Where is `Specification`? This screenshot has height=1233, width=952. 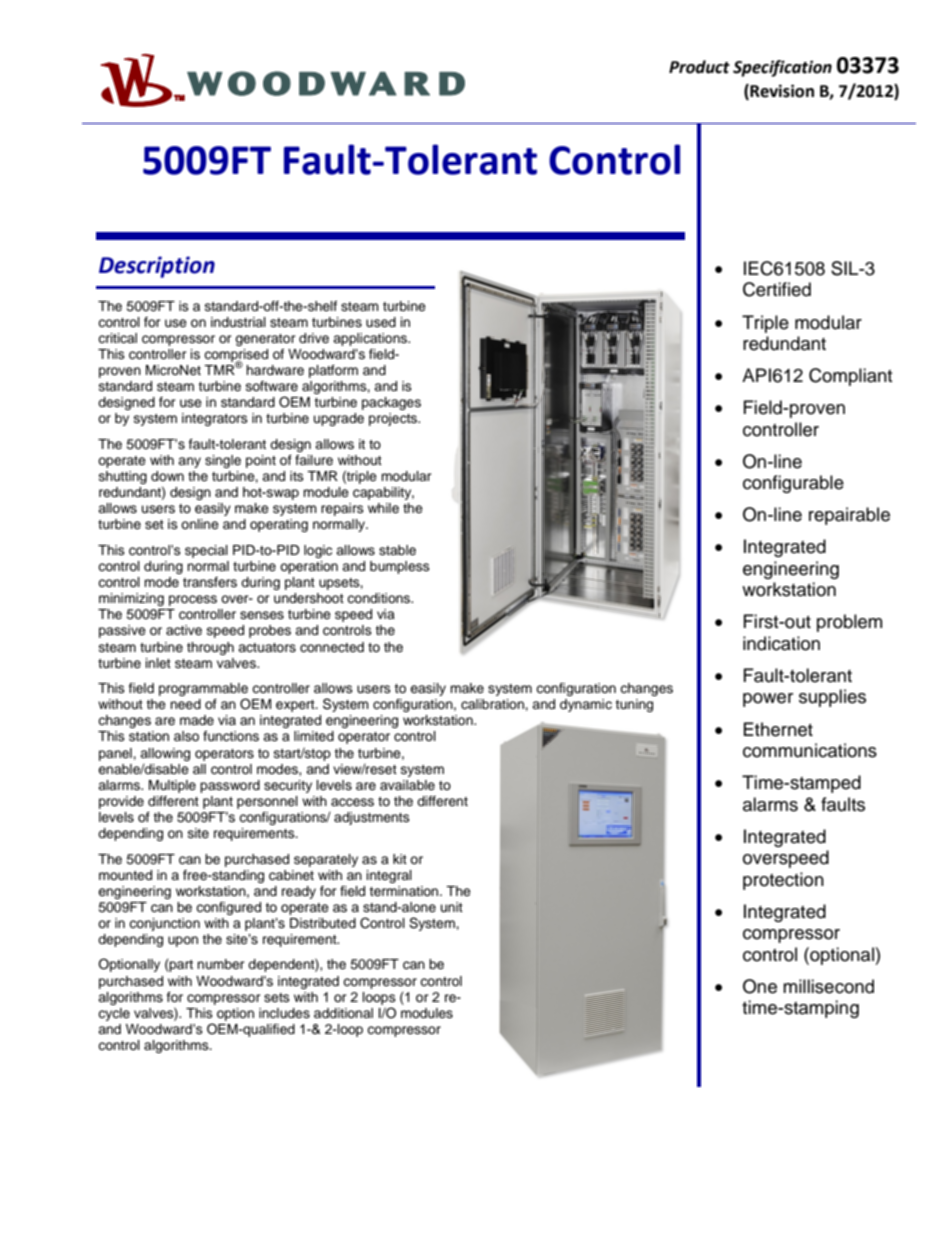
Specification is located at coordinates (782, 68).
